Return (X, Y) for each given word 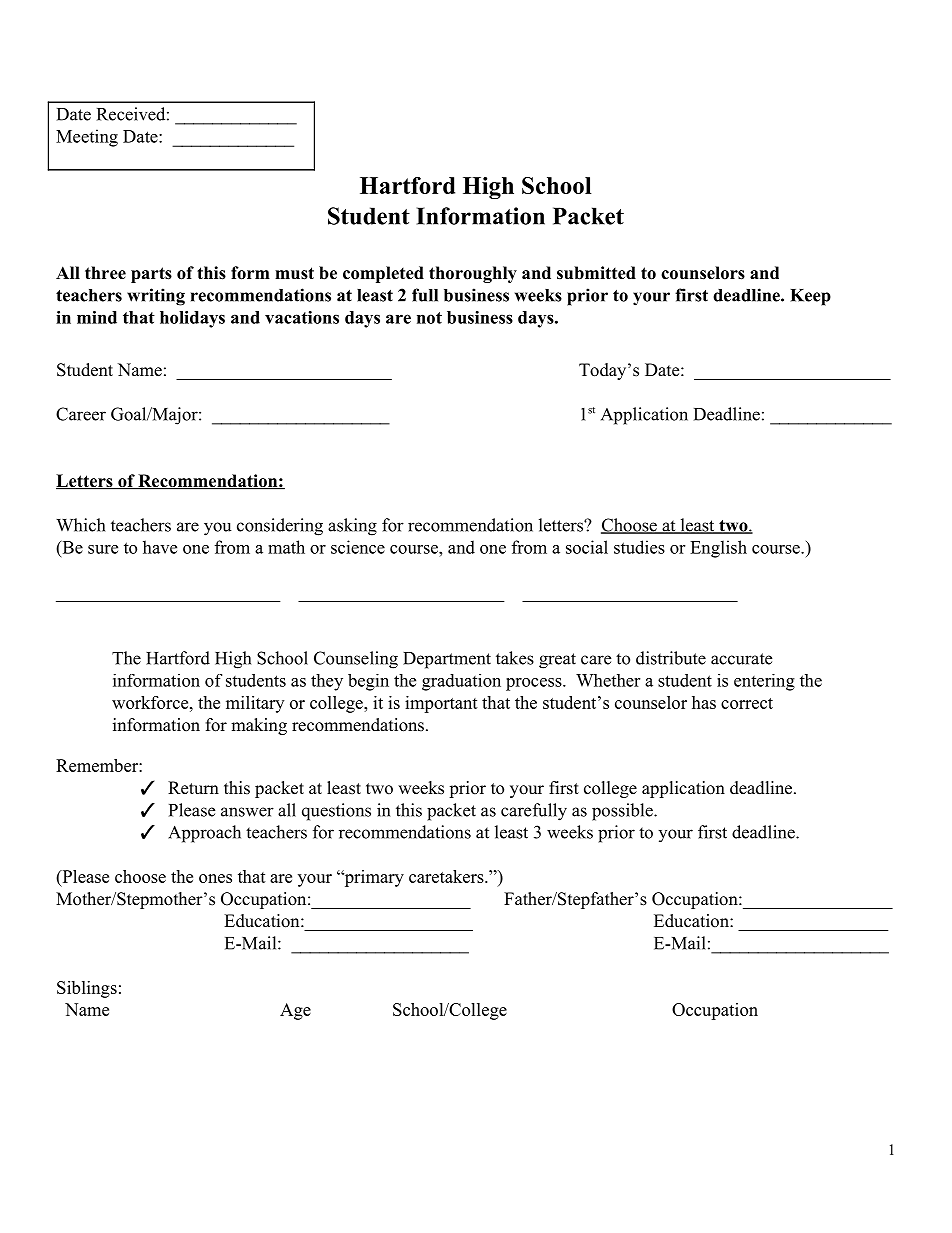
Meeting (87, 138)
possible (623, 812)
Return (193, 788)
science (358, 547)
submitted (596, 273)
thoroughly (473, 274)
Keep (810, 297)
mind (97, 317)
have (160, 547)
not (429, 318)
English (718, 549)
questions (336, 812)
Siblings (87, 989)
